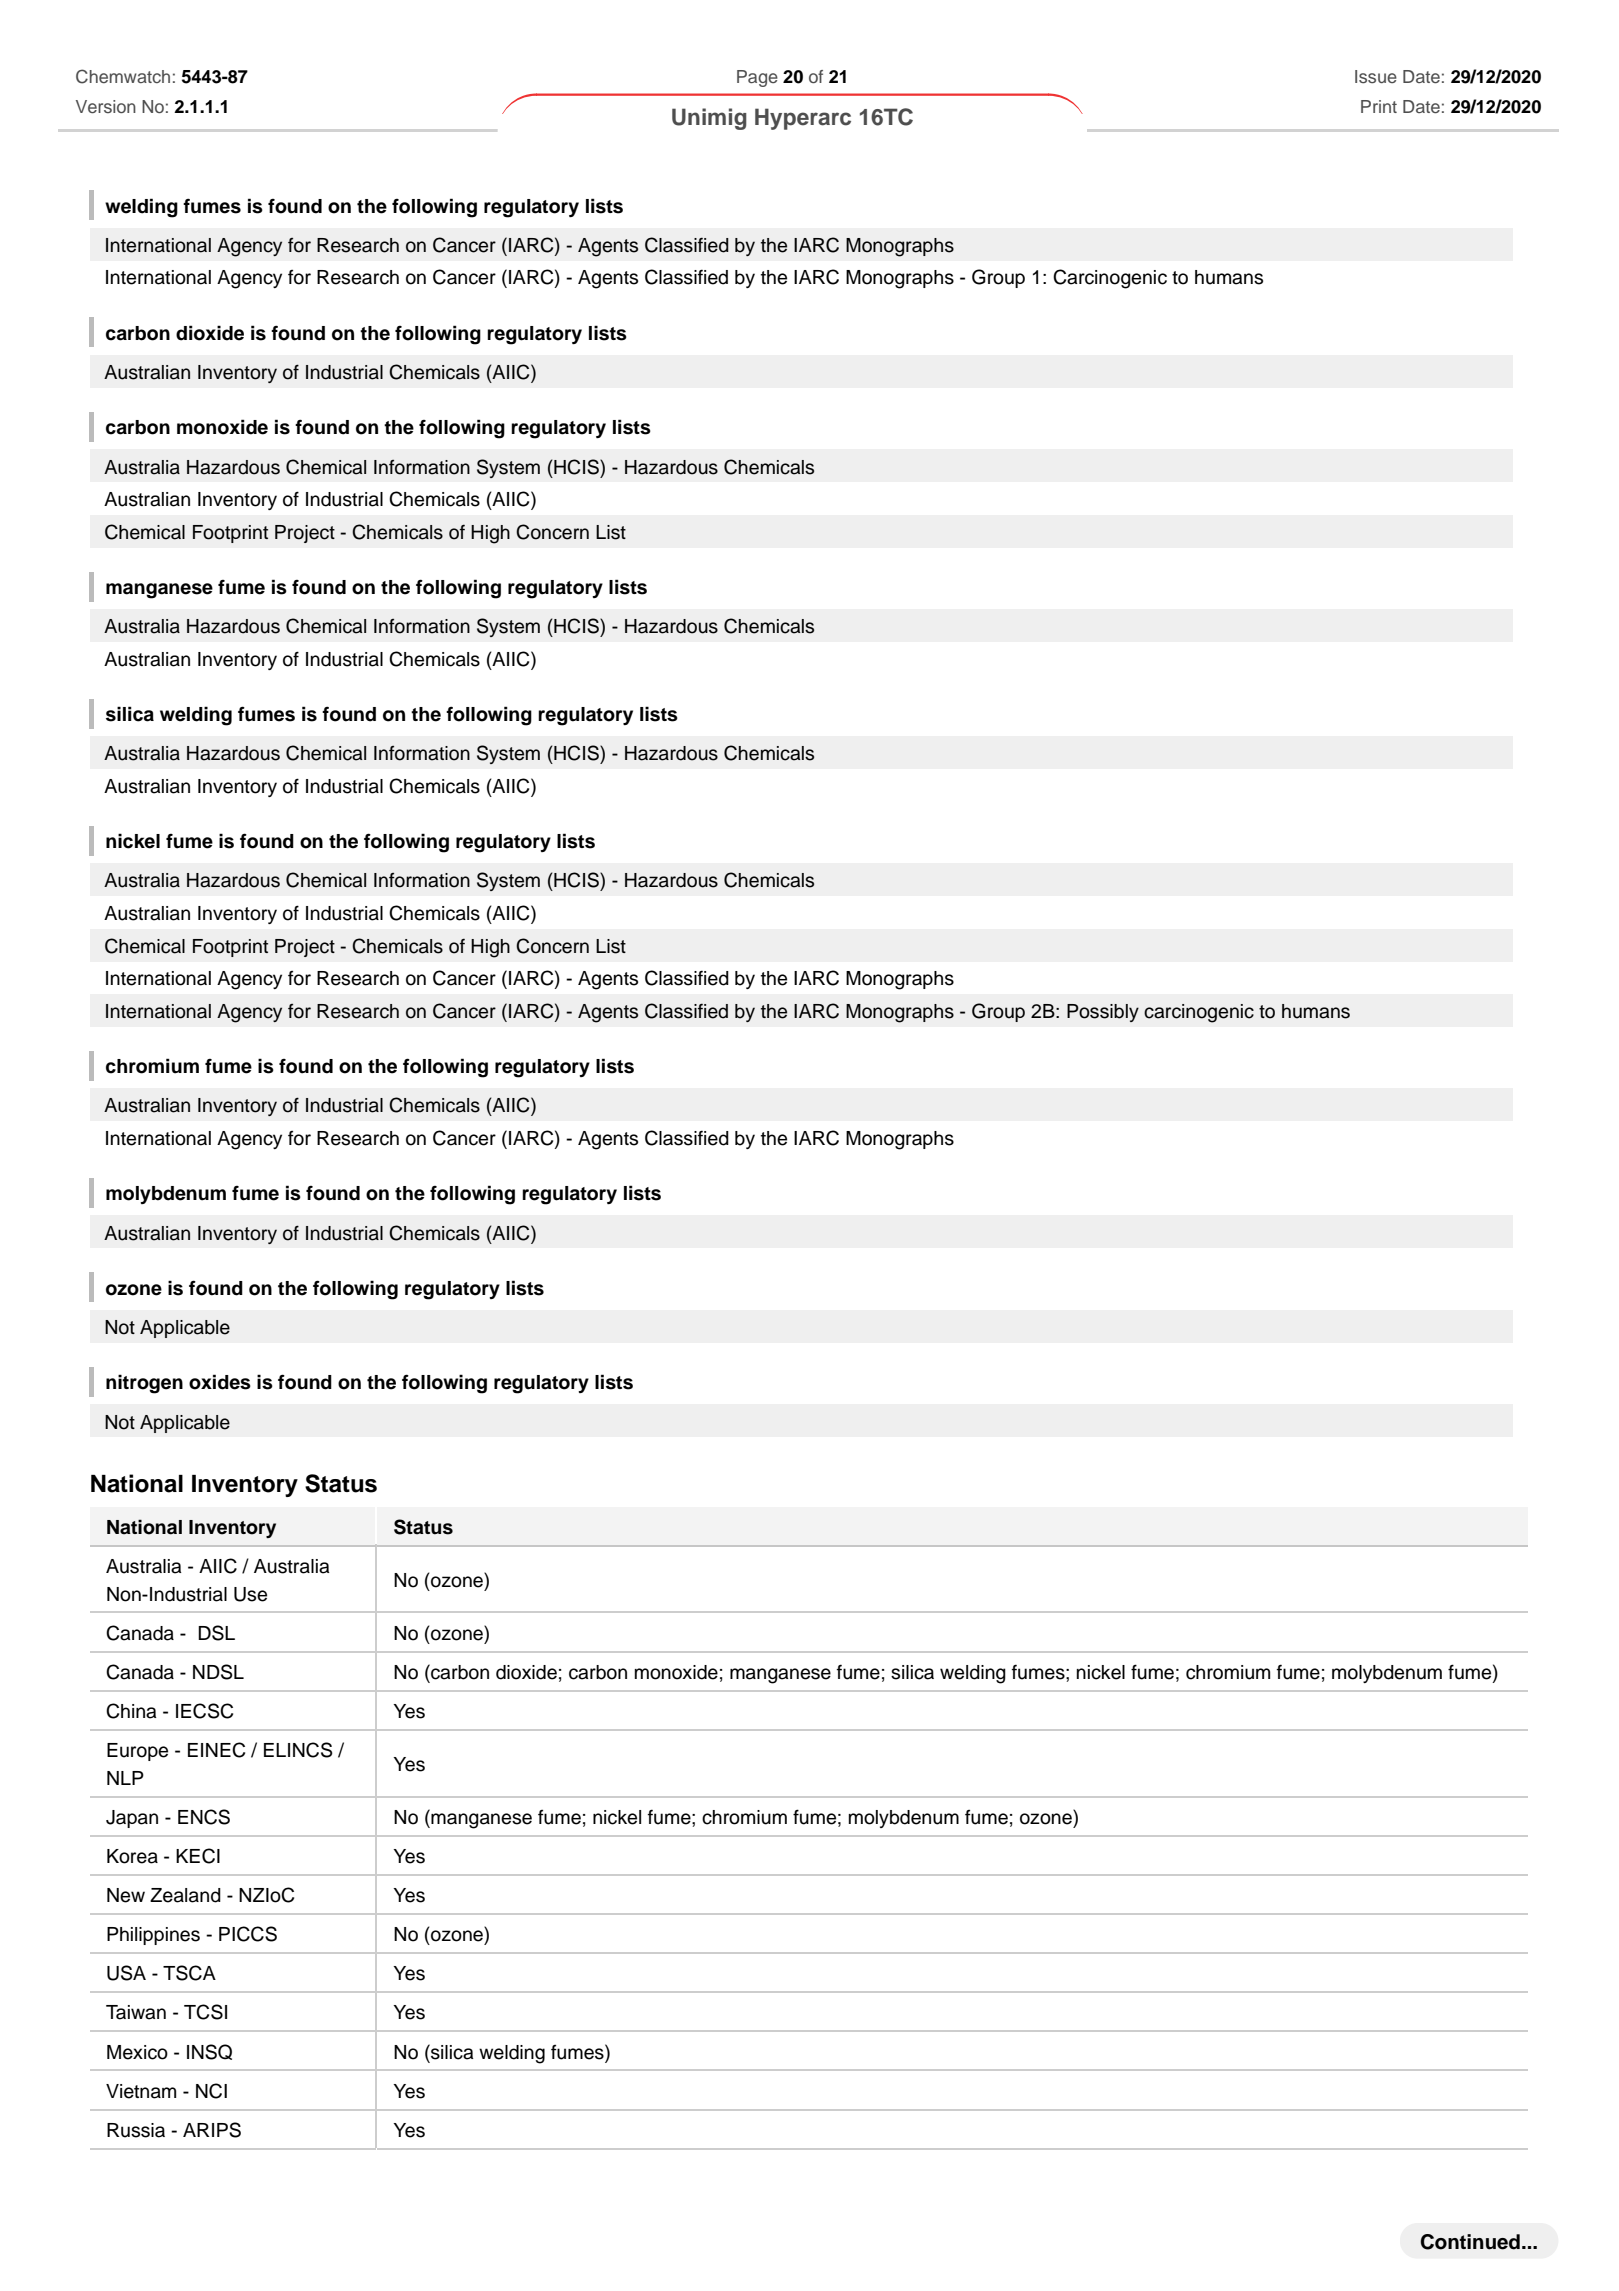 The width and height of the image is (1619, 2291). I want to click on Issue, so click(1376, 76).
